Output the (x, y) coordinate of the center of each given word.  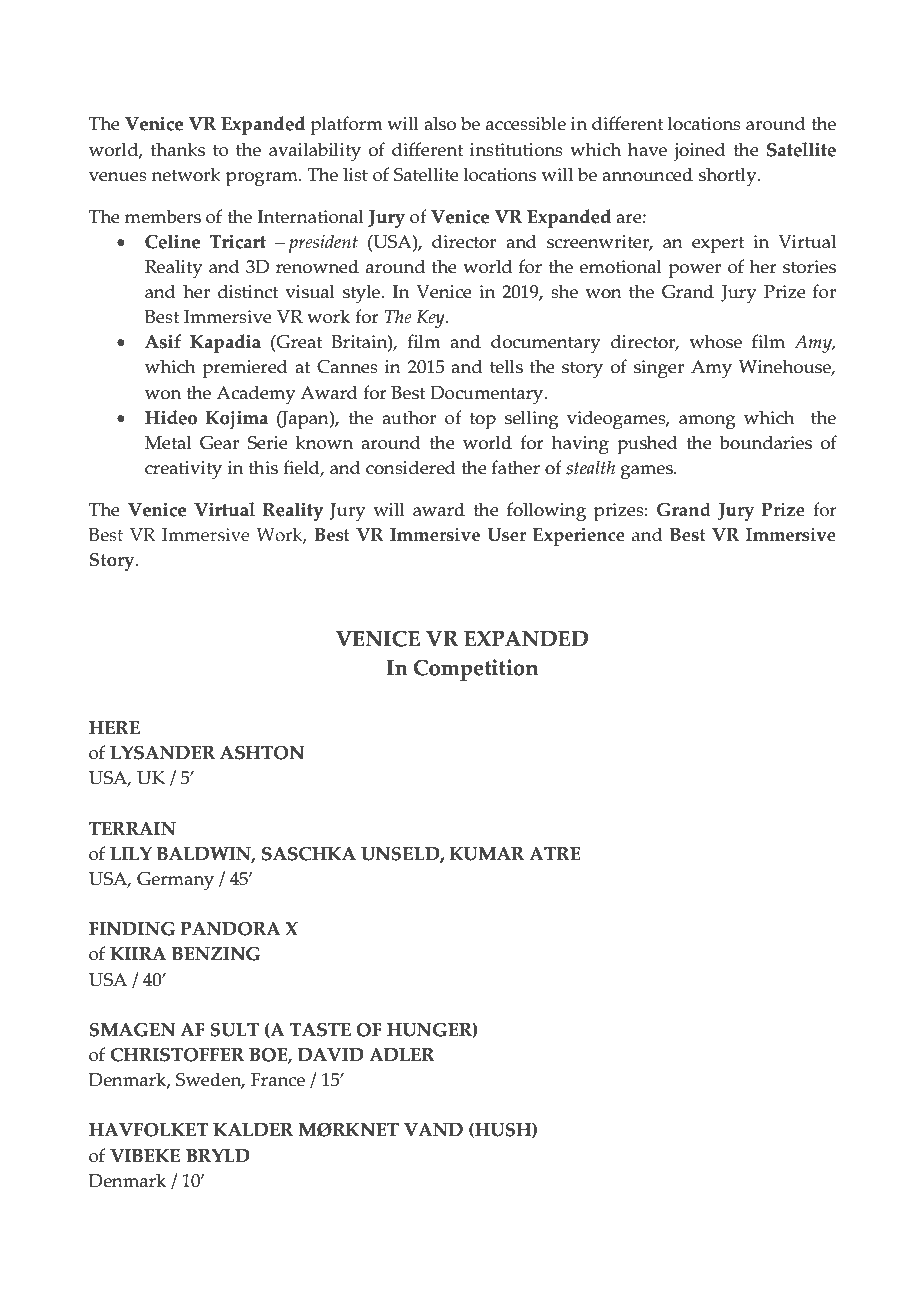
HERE (114, 727)
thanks (178, 149)
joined (700, 151)
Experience (579, 536)
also (440, 123)
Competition (476, 670)
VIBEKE (145, 1155)
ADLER (402, 1054)
